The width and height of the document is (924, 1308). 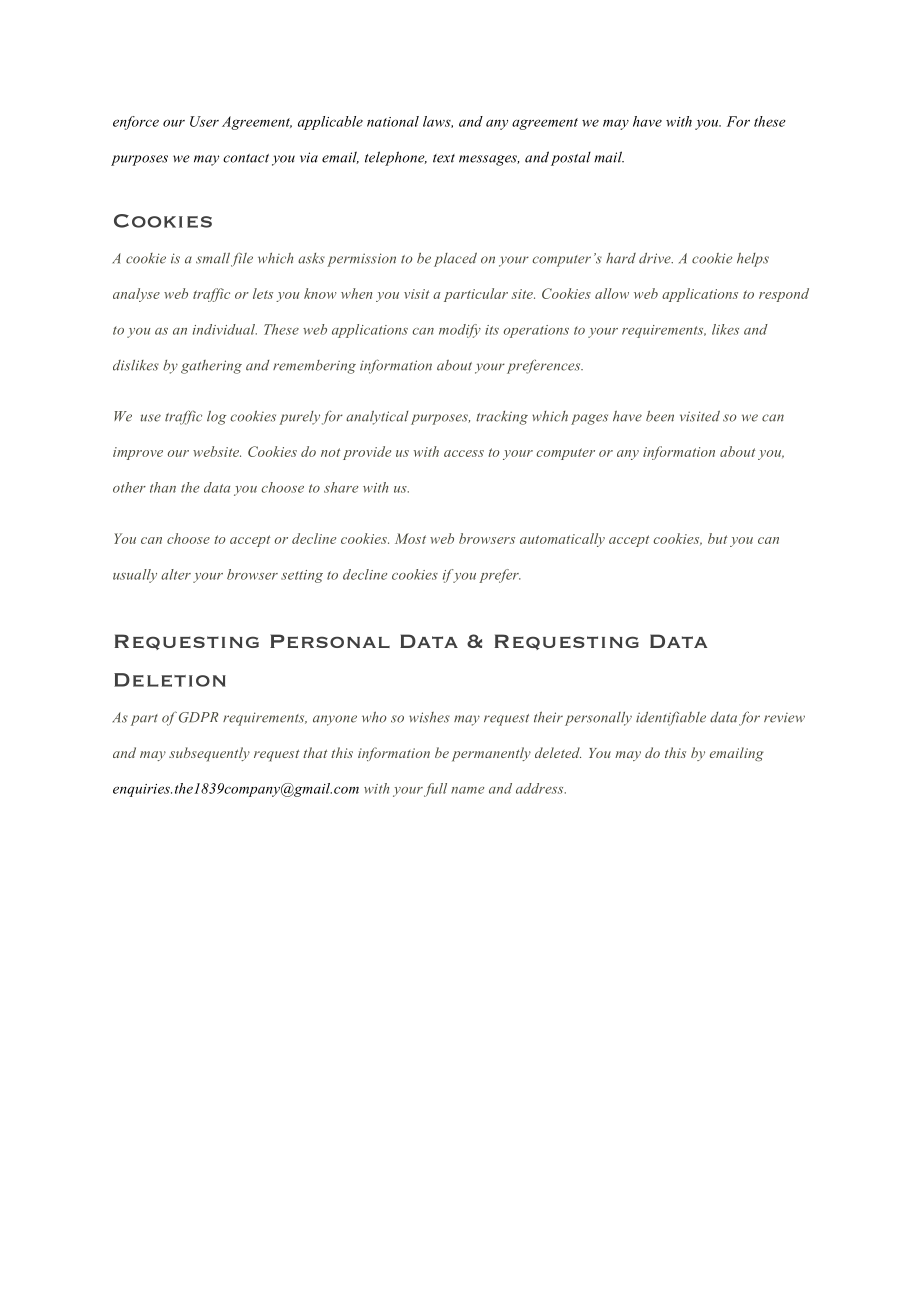 I want to click on name, so click(x=467, y=790).
